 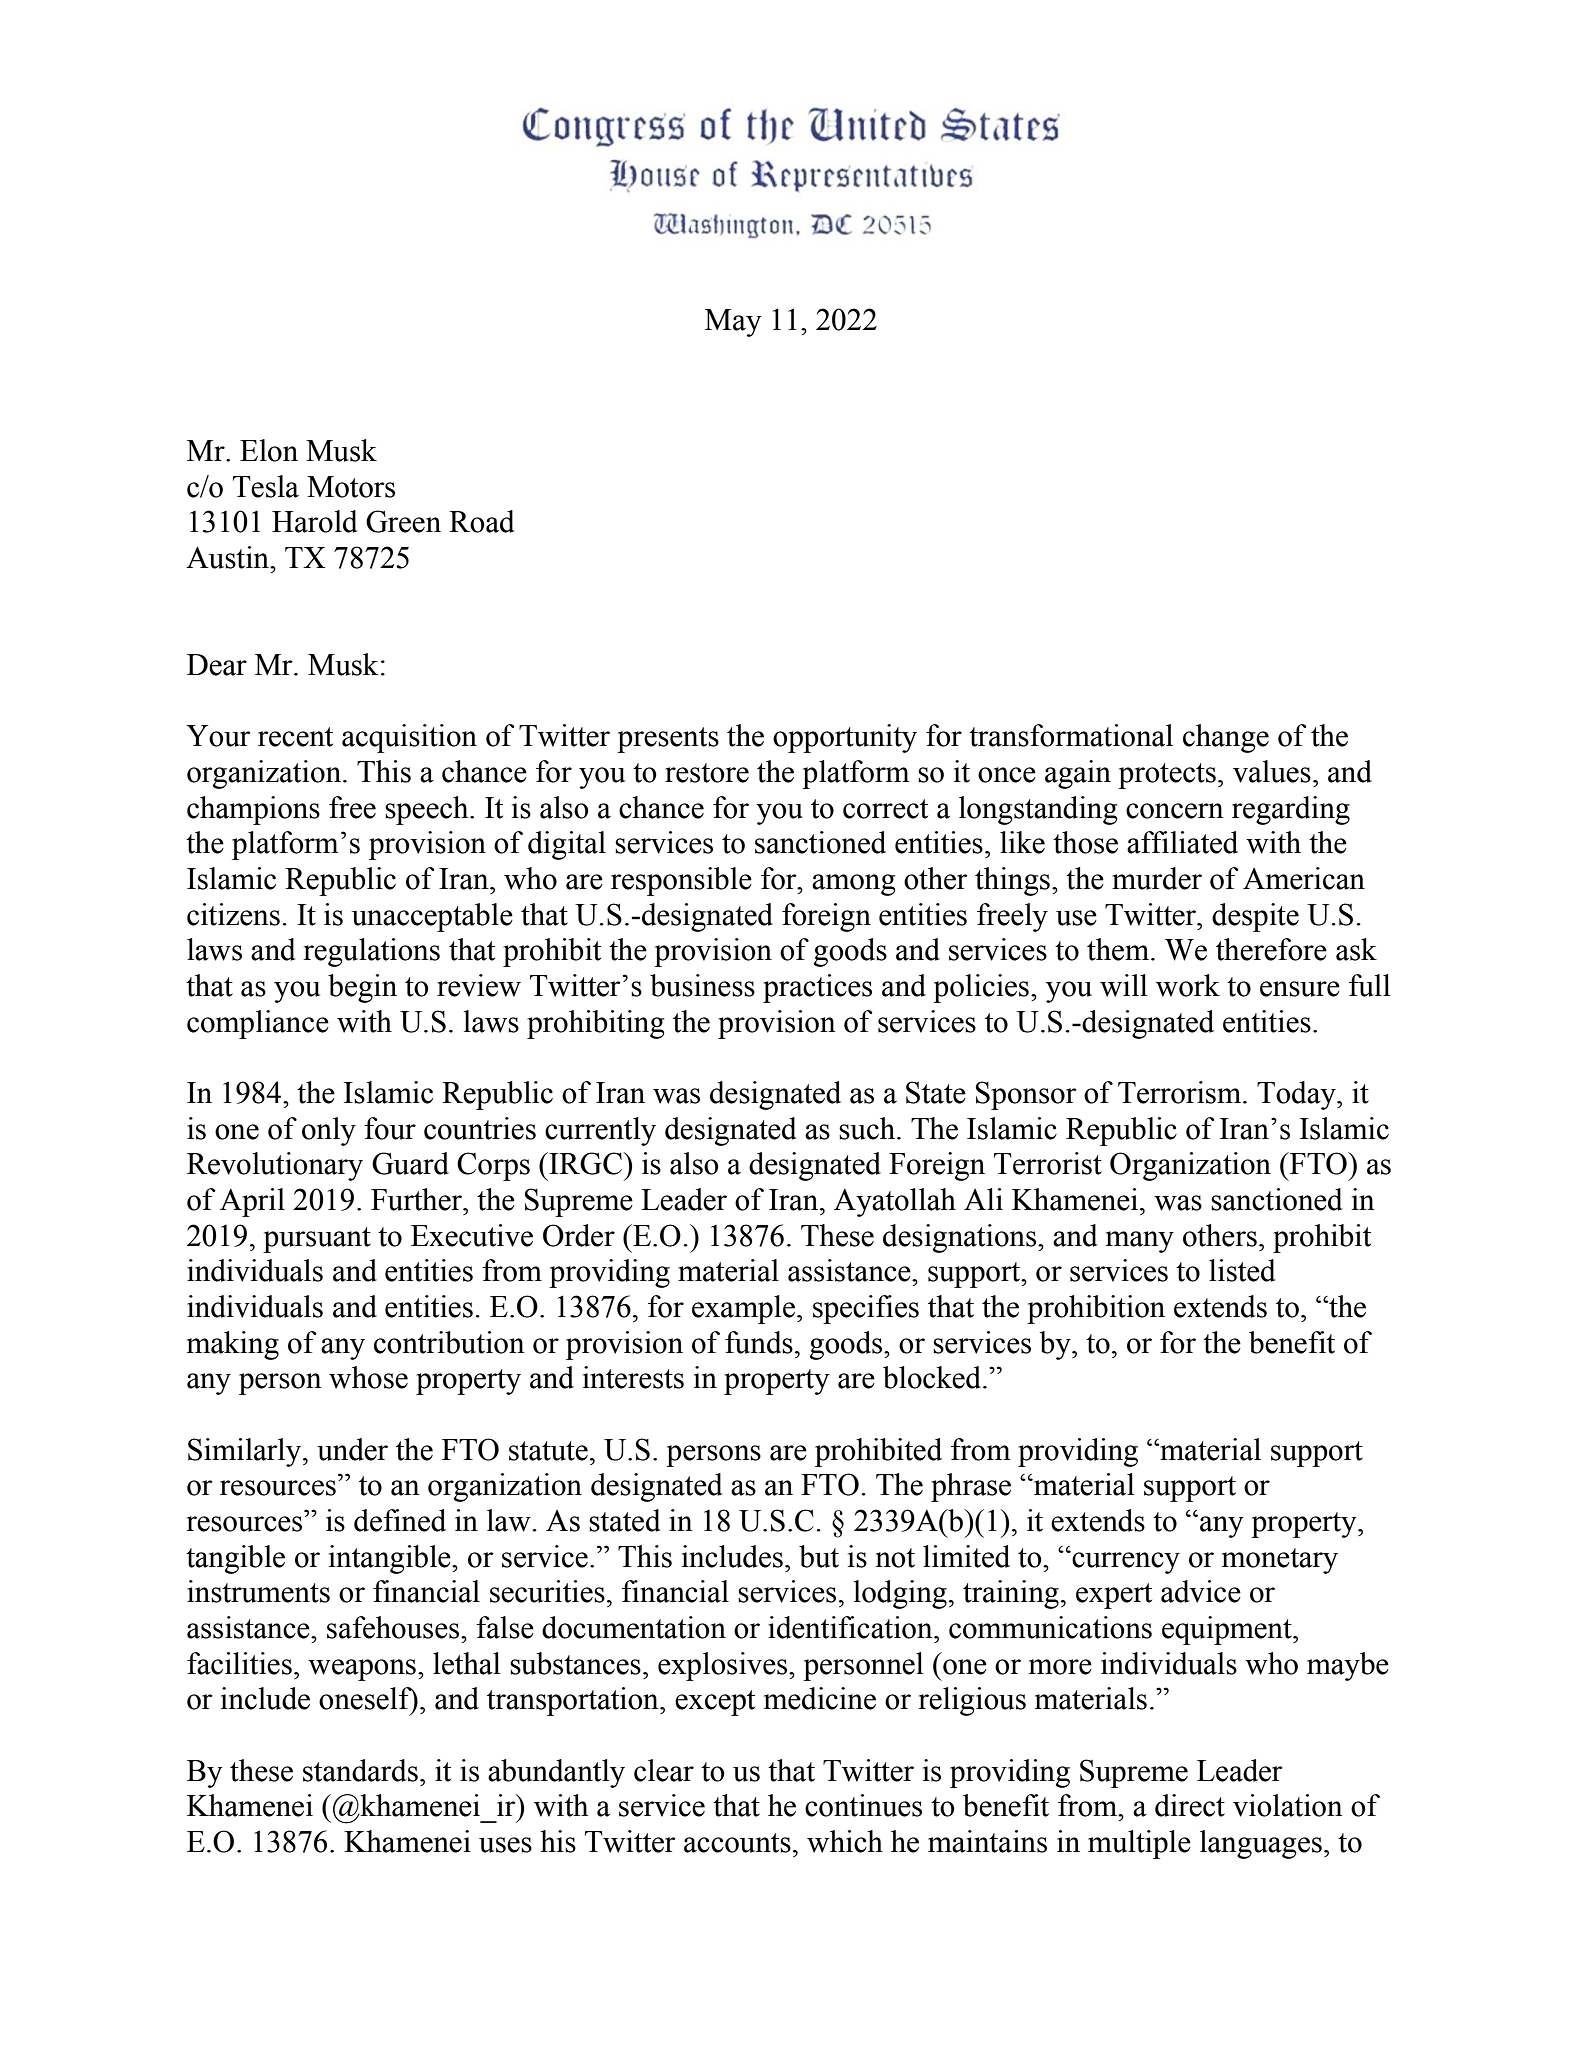 I want to click on regulations, so click(x=371, y=952).
